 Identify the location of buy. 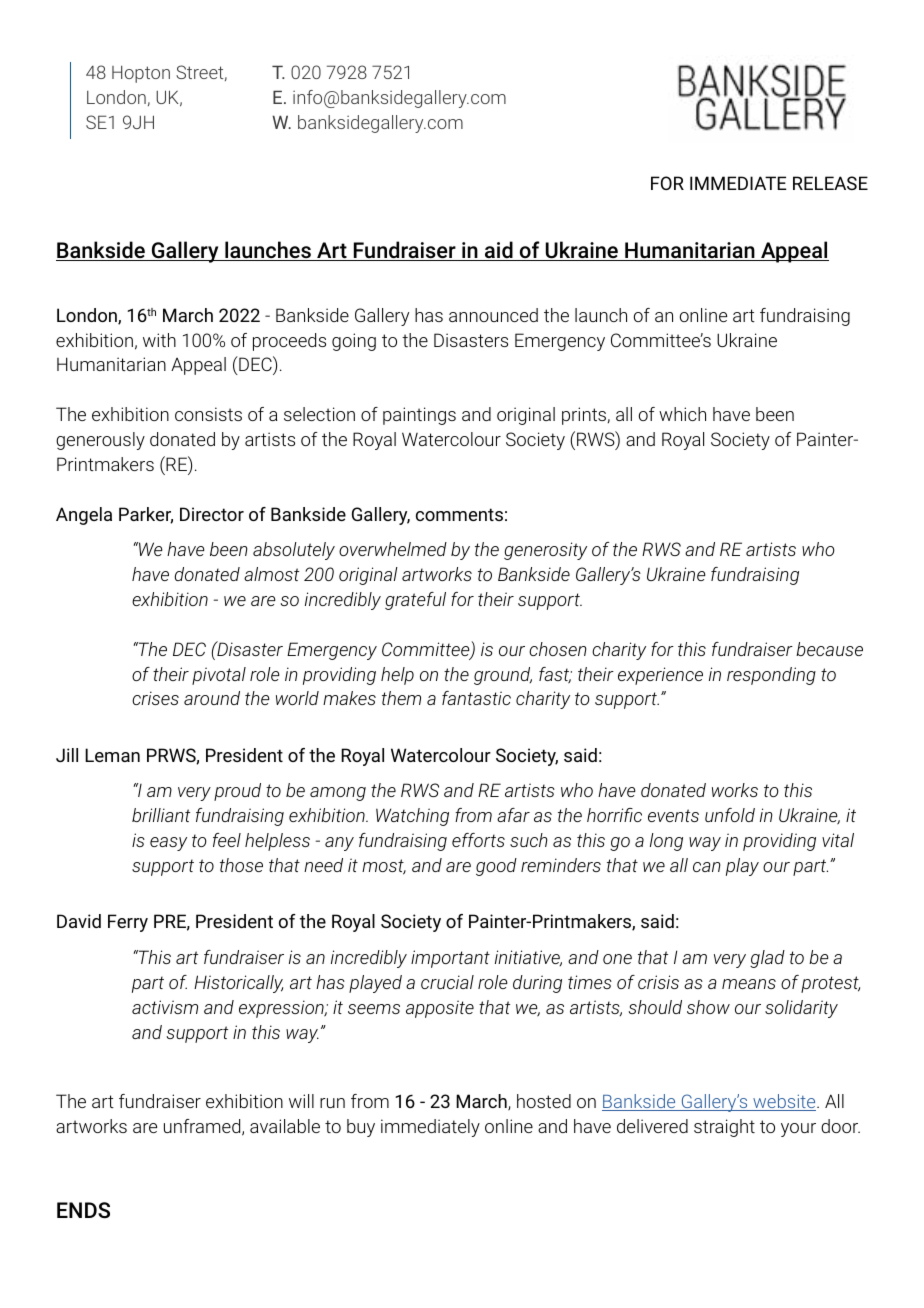
(361, 1128).
